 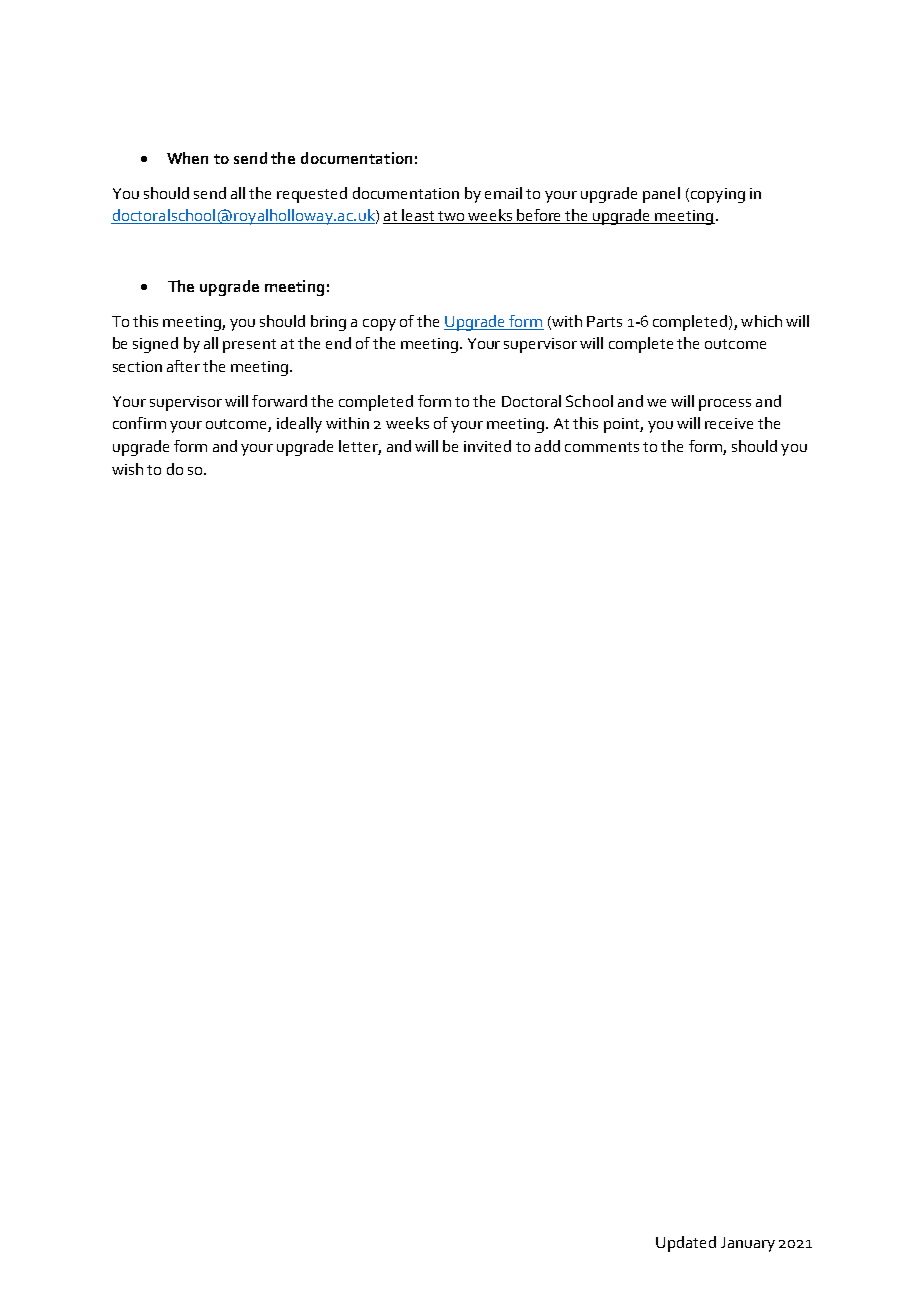 I want to click on confirm, so click(x=139, y=423).
